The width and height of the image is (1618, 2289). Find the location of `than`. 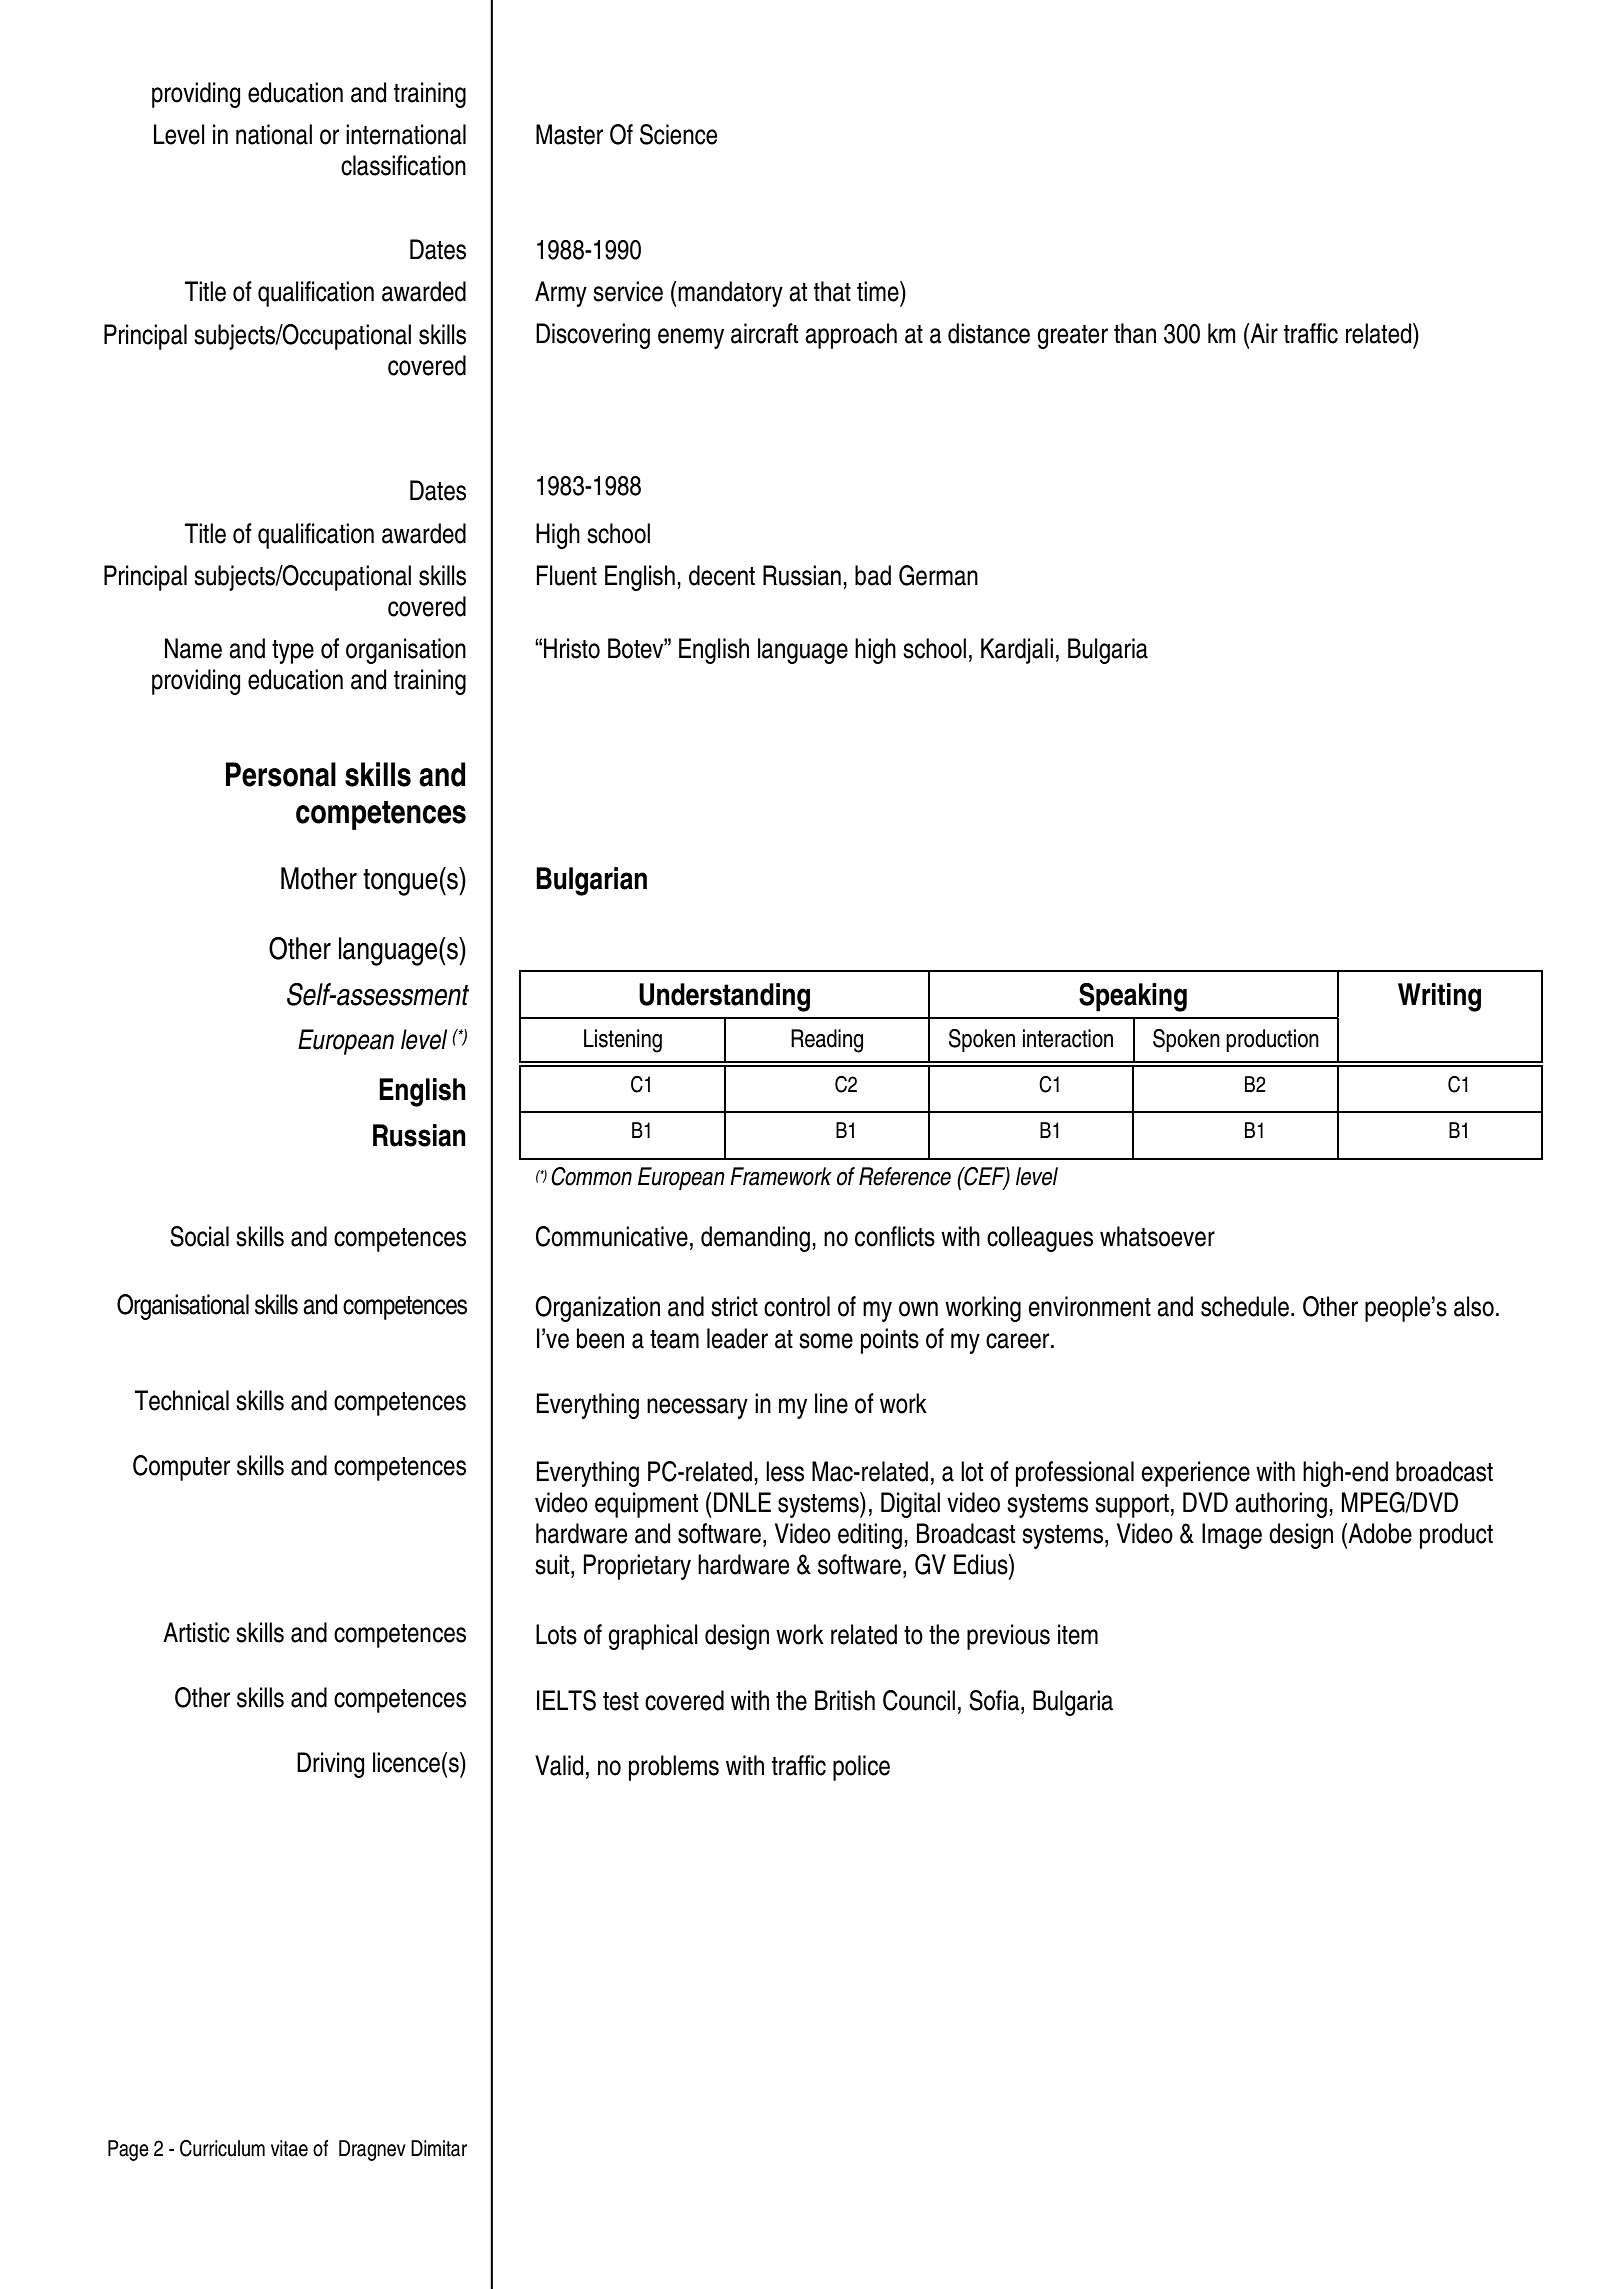

than is located at coordinates (1135, 333).
